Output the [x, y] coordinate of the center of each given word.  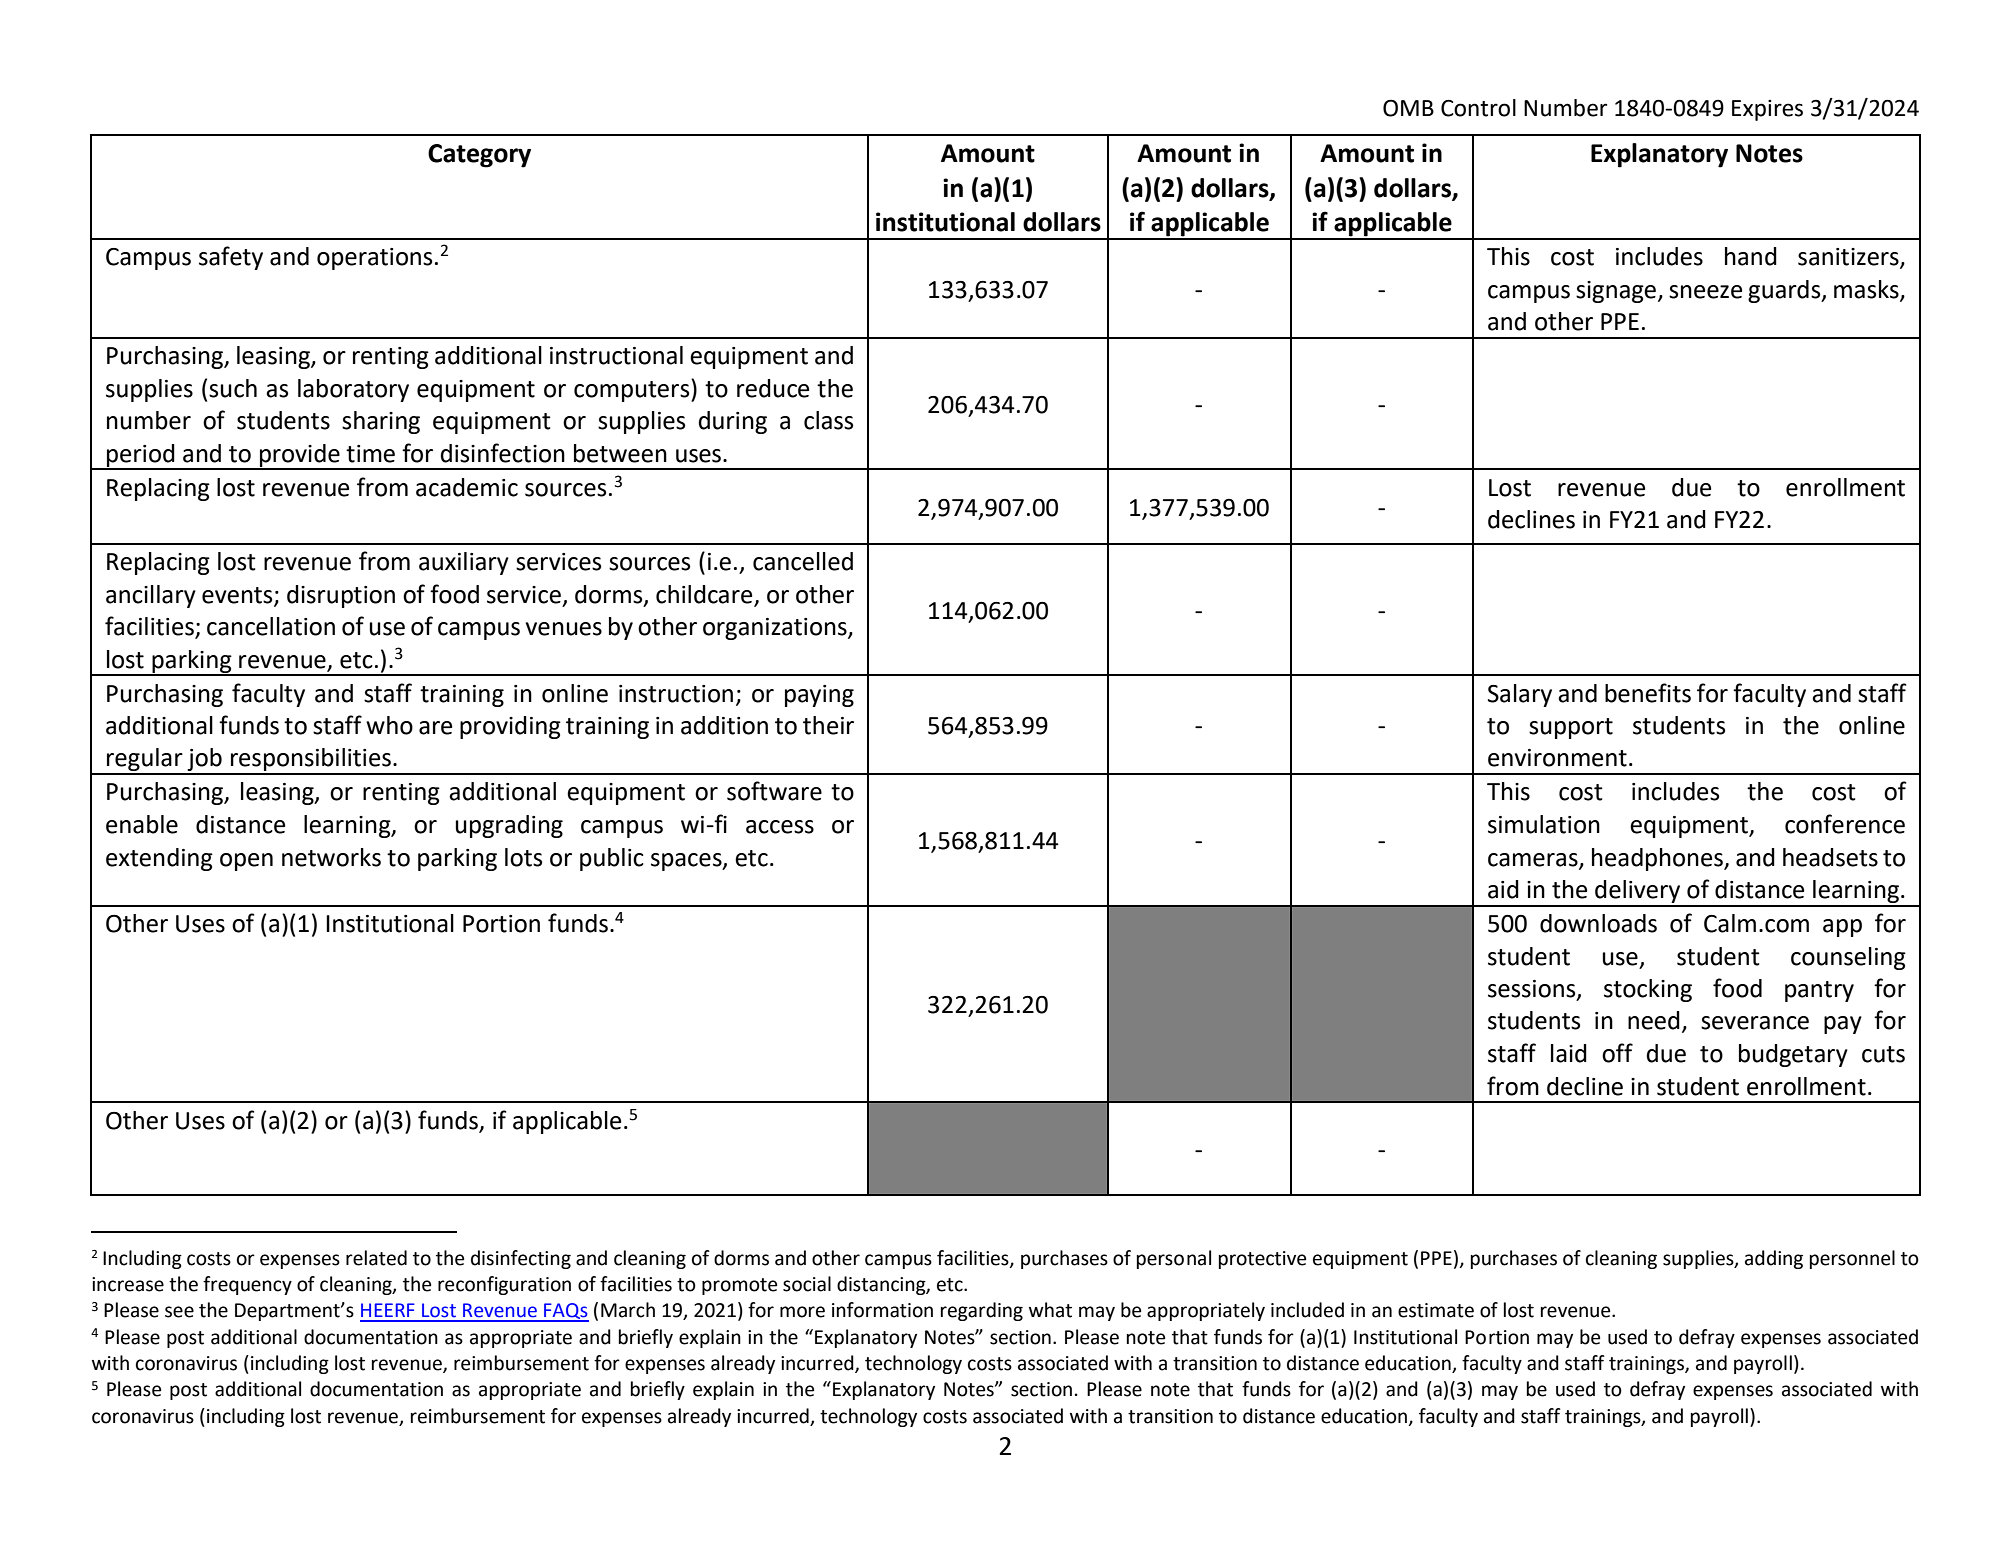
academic [467, 487]
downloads [1598, 923]
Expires [1767, 110]
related [376, 1258]
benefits [1648, 693]
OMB [1408, 108]
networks [331, 857]
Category [479, 156]
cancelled [803, 561]
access [780, 827]
